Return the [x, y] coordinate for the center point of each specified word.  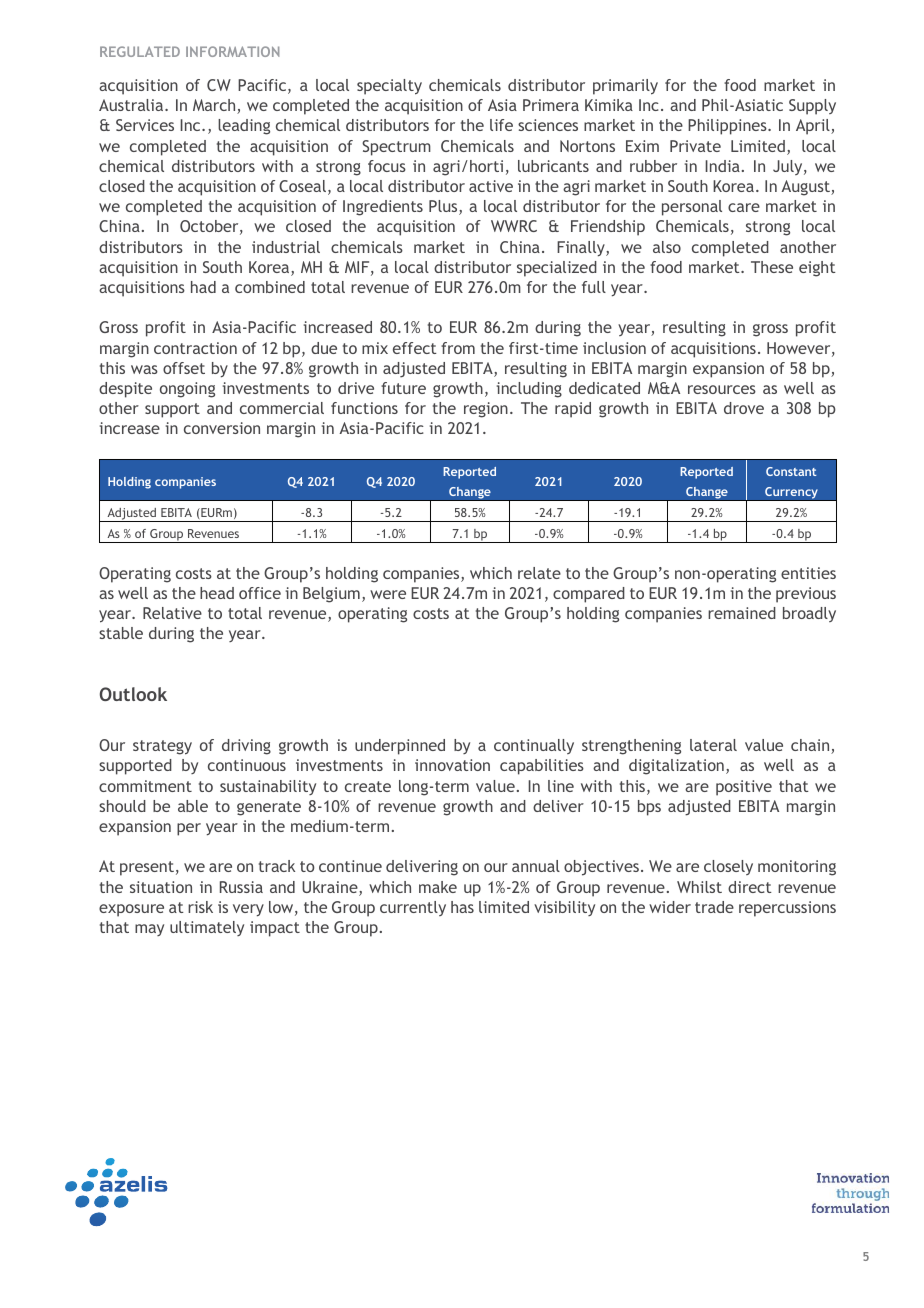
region [486, 410]
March [215, 106]
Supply [812, 107]
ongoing [187, 390]
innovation [452, 765]
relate [539, 573]
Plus [444, 207]
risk [200, 907]
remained [742, 613]
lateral [713, 745]
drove [744, 408]
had [203, 287]
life [501, 125]
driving [246, 747]
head [217, 593]
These [772, 267]
